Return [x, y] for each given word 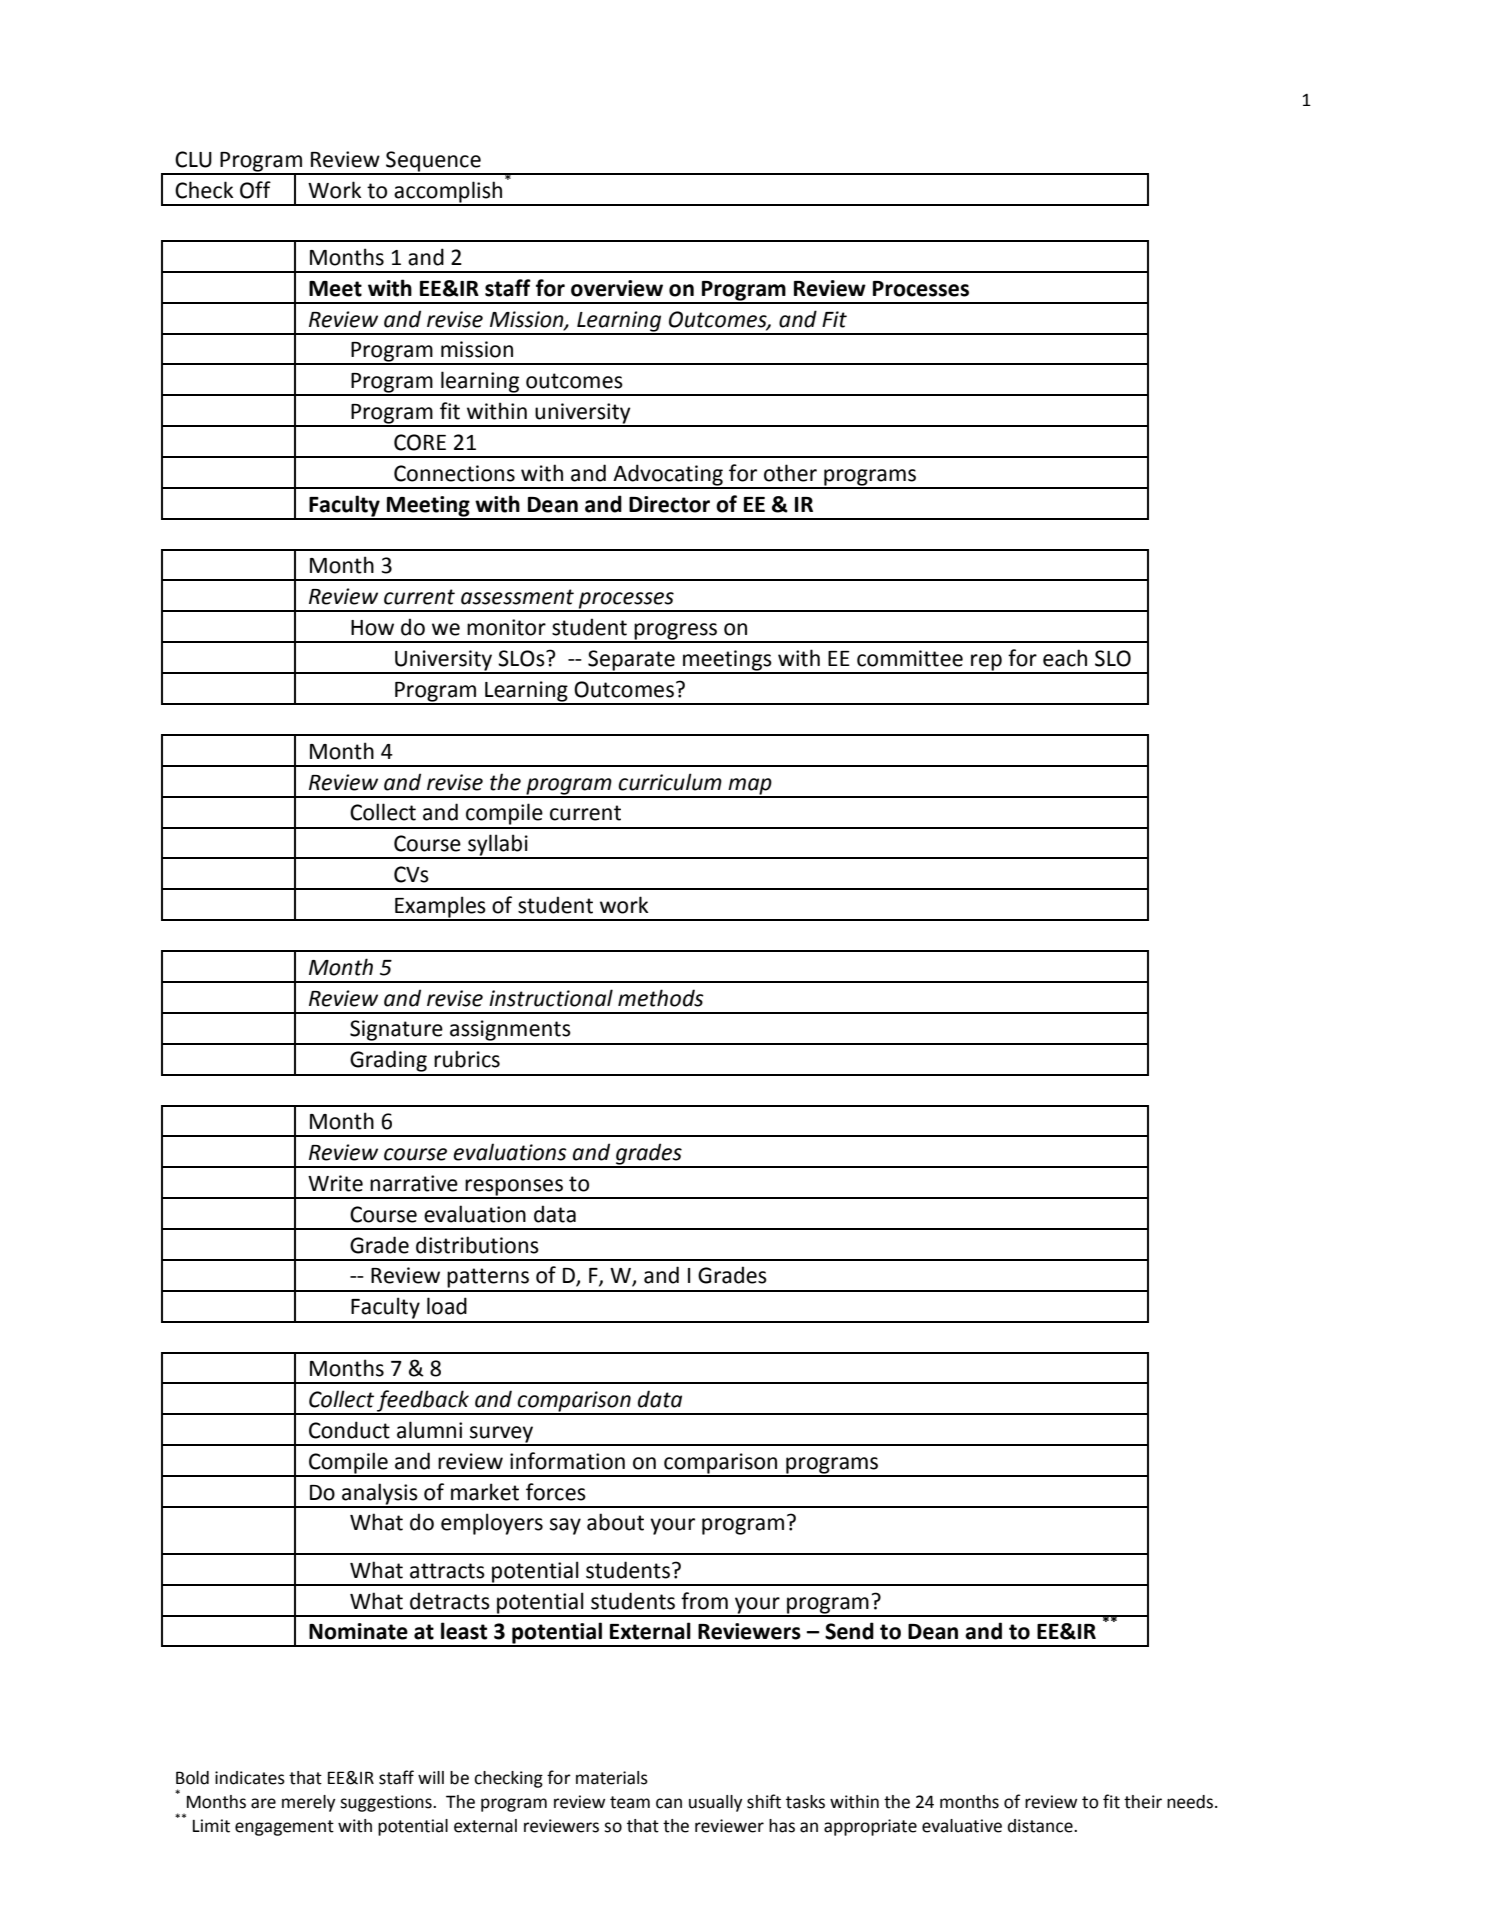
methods [661, 998]
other [790, 473]
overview [617, 288]
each [1065, 658]
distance [1041, 1826]
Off [255, 190]
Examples [440, 908]
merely [309, 1803]
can [669, 1803]
